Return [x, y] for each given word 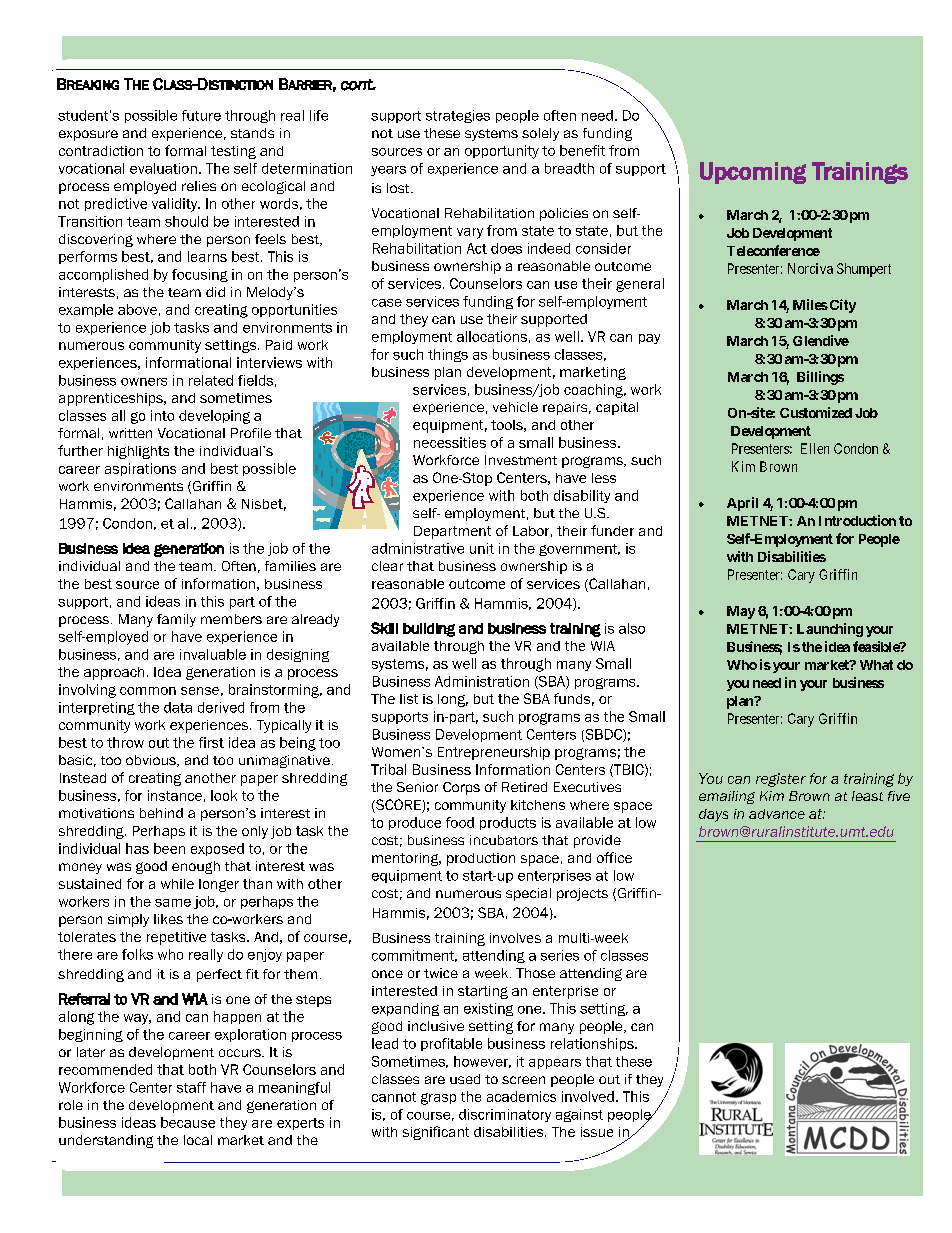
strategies [458, 116]
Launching [830, 630]
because [188, 1122]
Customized [816, 412]
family [176, 620]
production [481, 859]
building [429, 630]
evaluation [163, 168]
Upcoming [753, 173]
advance [777, 814]
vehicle [515, 407]
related [211, 380]
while [177, 884]
